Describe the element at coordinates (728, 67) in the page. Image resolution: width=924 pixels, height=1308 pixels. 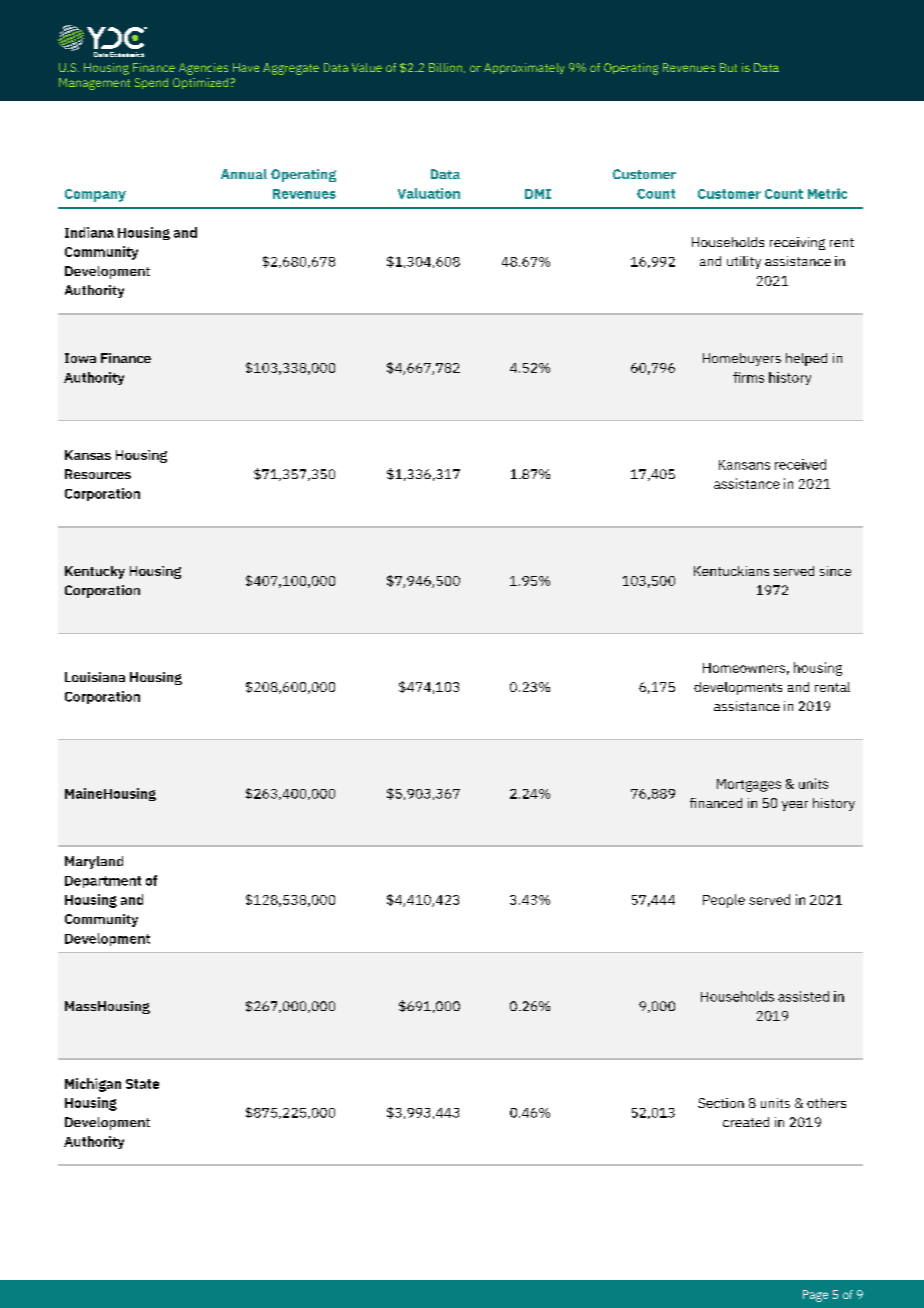
I see `But` at that location.
